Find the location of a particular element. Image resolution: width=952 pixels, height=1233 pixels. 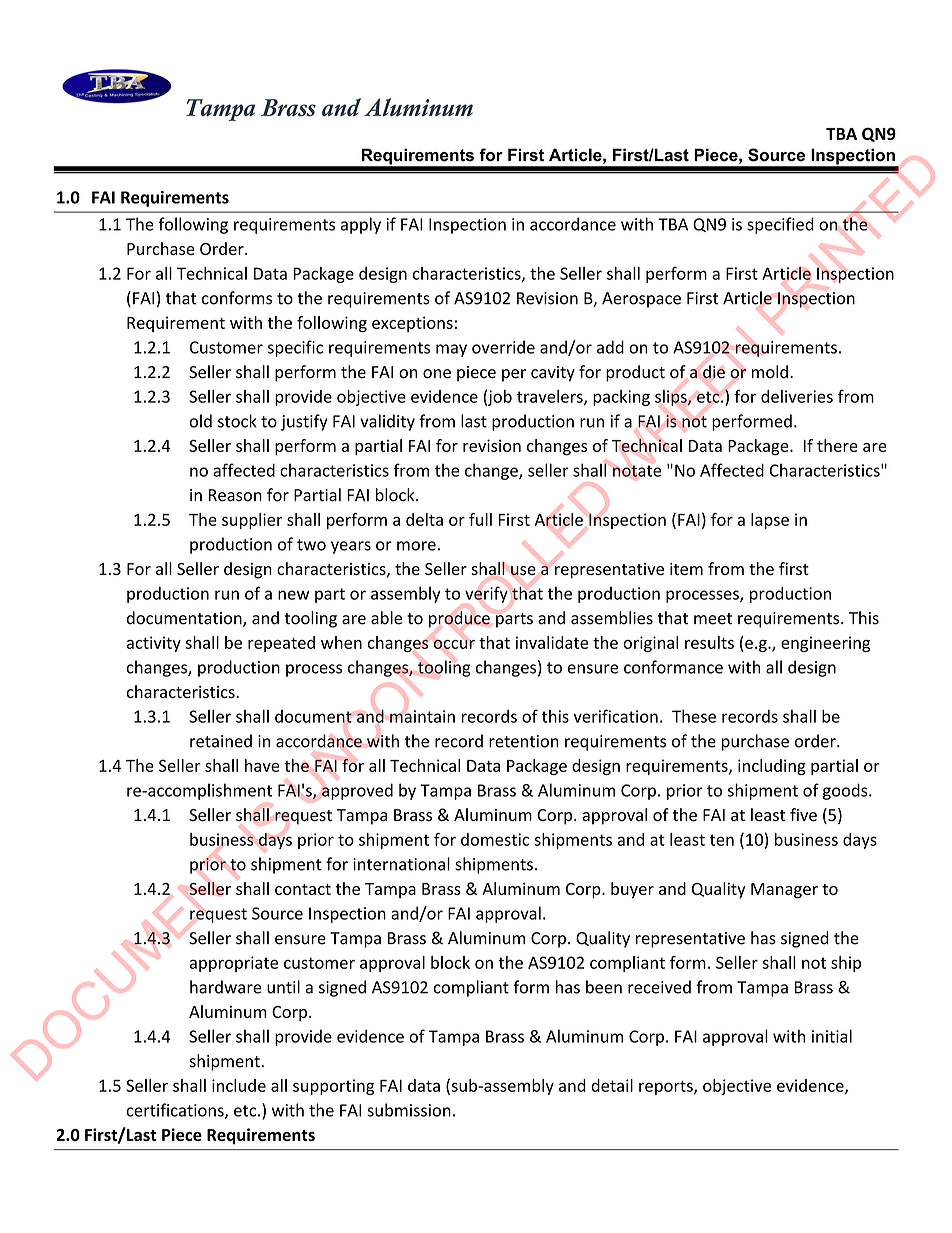

exceptions is located at coordinates (412, 324).
